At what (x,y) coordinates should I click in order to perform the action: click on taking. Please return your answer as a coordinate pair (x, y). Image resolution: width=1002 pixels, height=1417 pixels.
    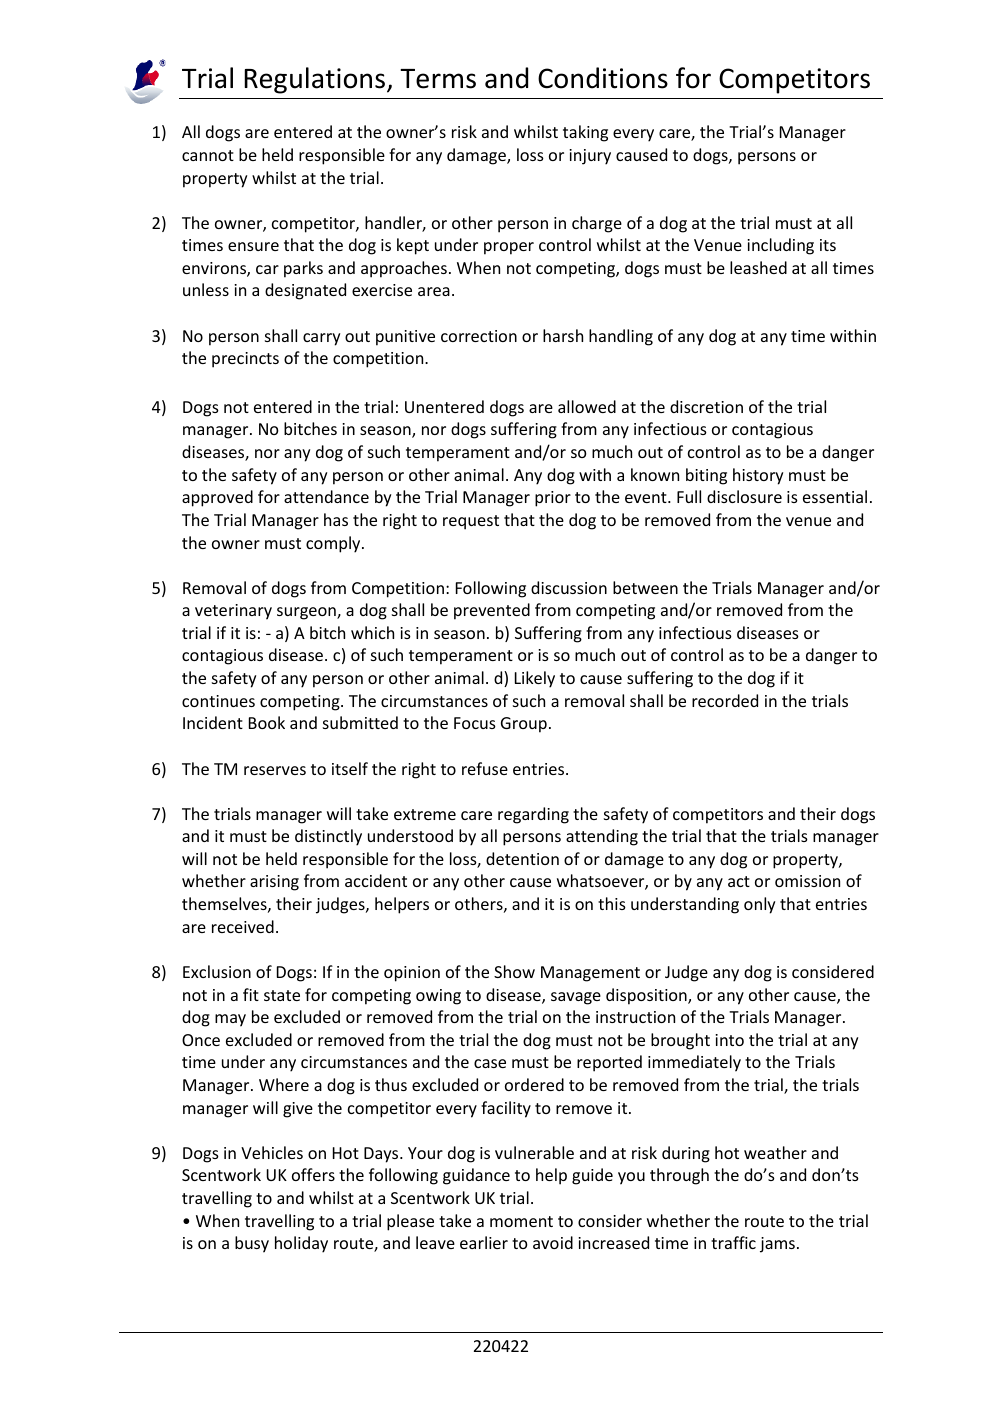
    Looking at the image, I should click on (585, 133).
